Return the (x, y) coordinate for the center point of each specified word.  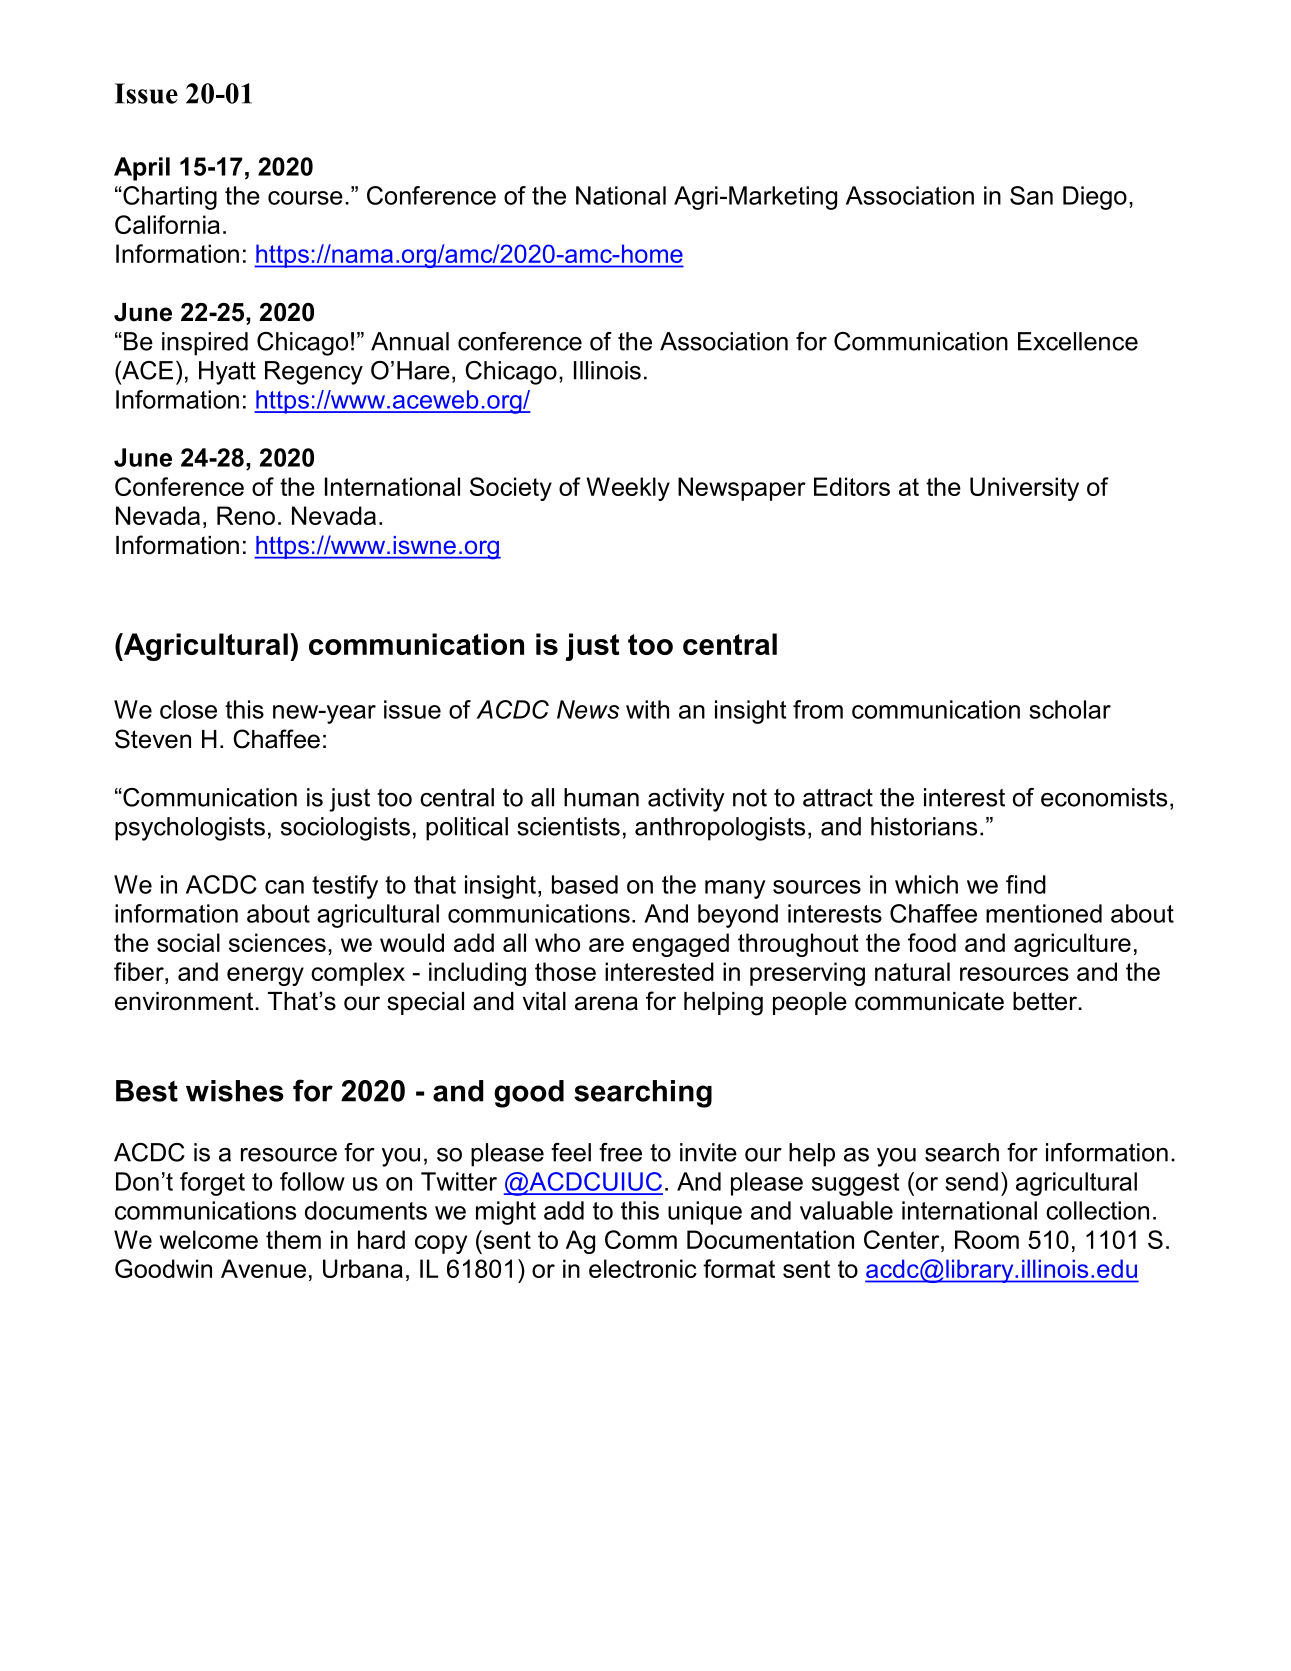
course (305, 198)
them (293, 1239)
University (1024, 489)
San (1031, 195)
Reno (246, 515)
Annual (410, 341)
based (585, 884)
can (284, 887)
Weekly (628, 489)
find (1026, 884)
